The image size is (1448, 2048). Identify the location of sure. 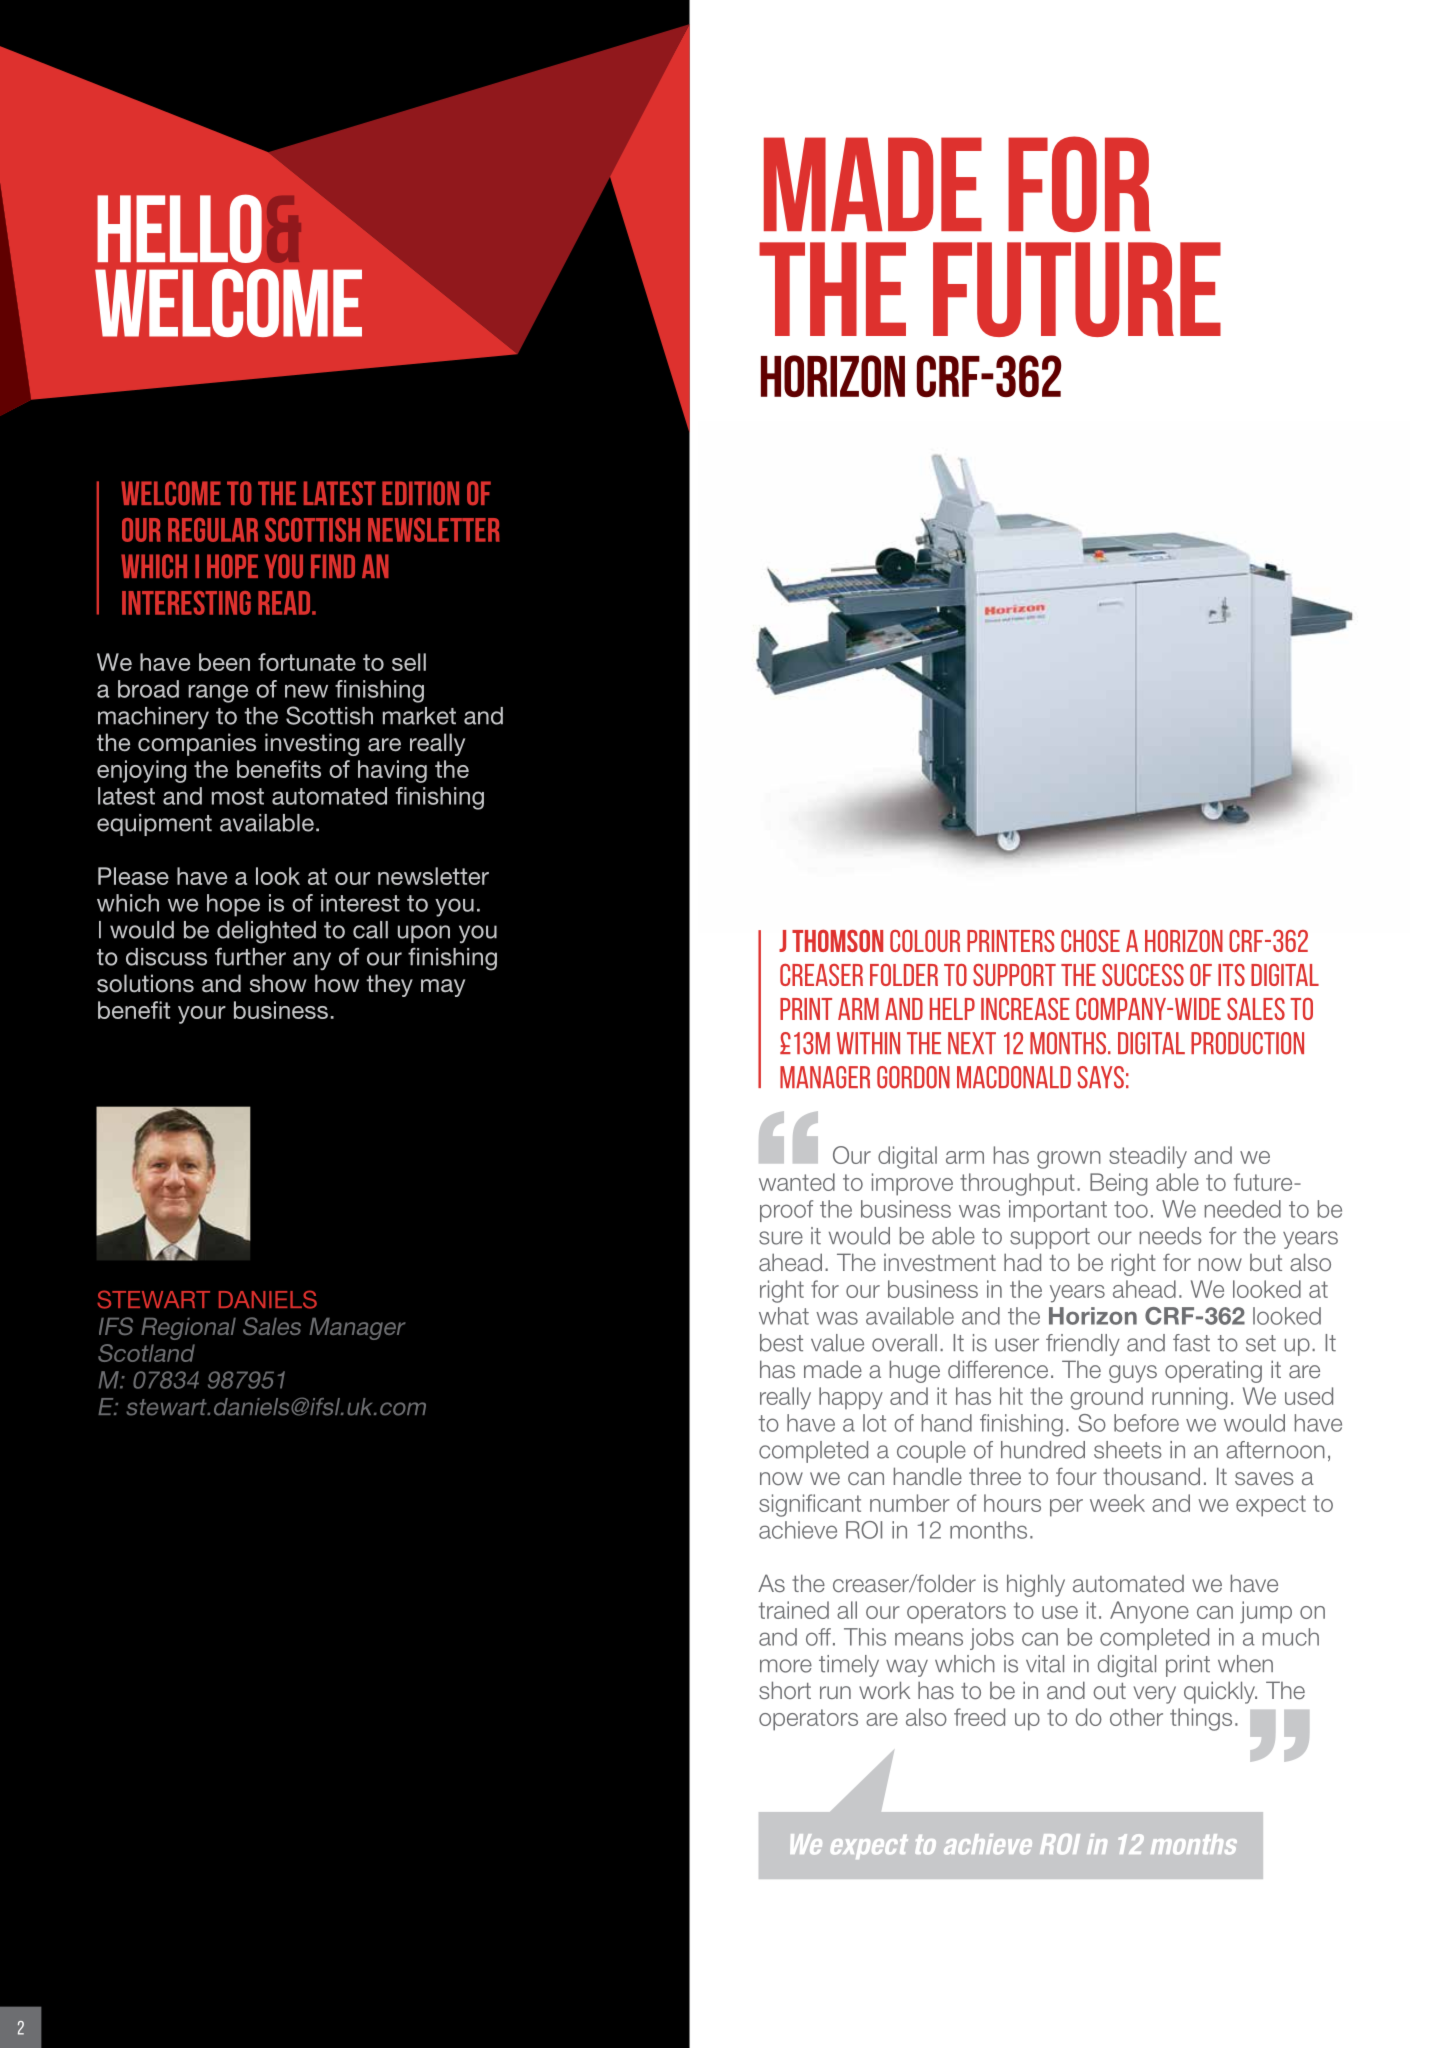
(781, 1238).
